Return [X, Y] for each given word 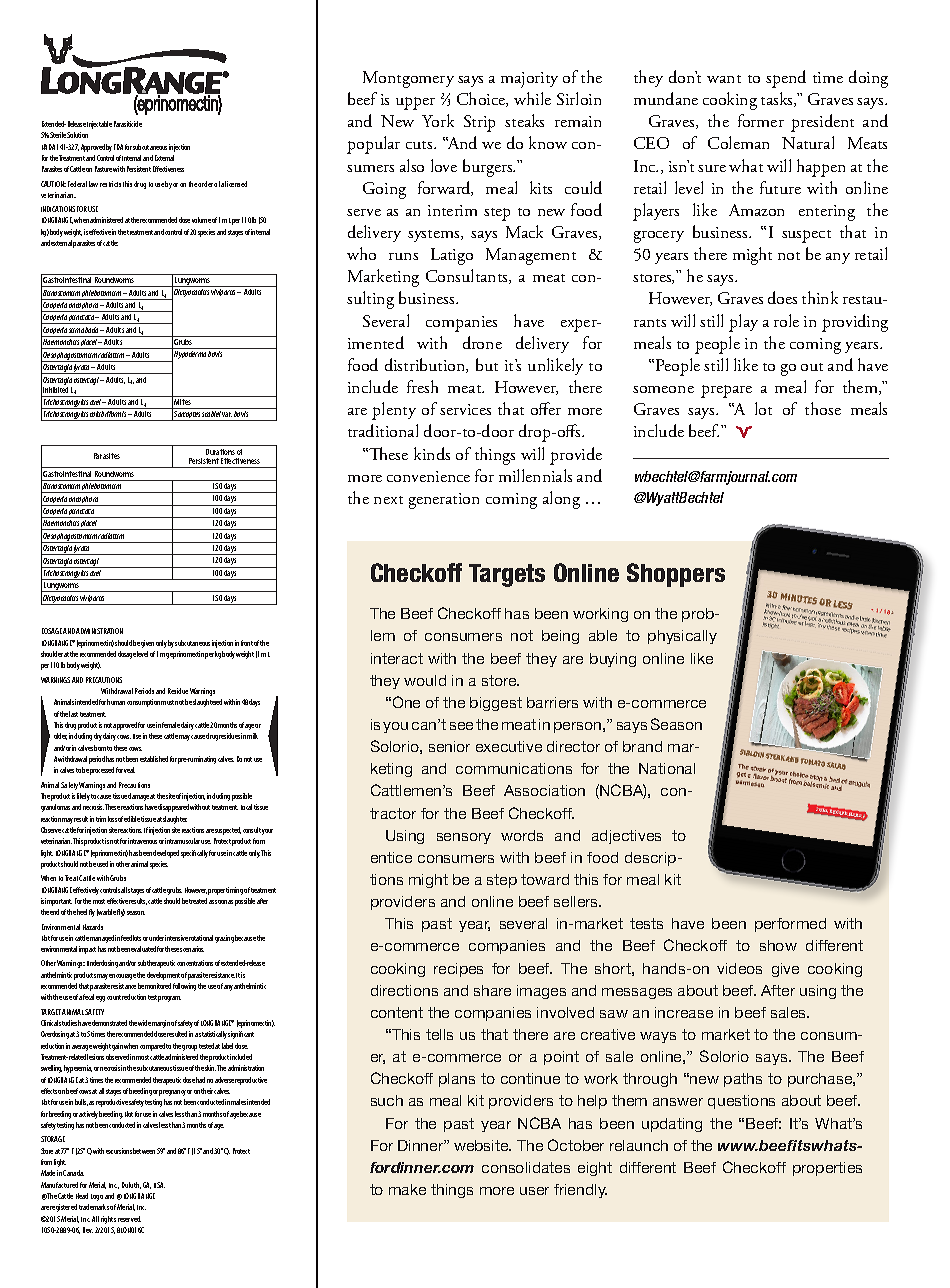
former [761, 120]
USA [159, 1185]
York [438, 120]
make [407, 1189]
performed [790, 925]
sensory [464, 838]
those [823, 408]
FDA [118, 147]
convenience [428, 476]
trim [101, 819]
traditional [383, 430]
